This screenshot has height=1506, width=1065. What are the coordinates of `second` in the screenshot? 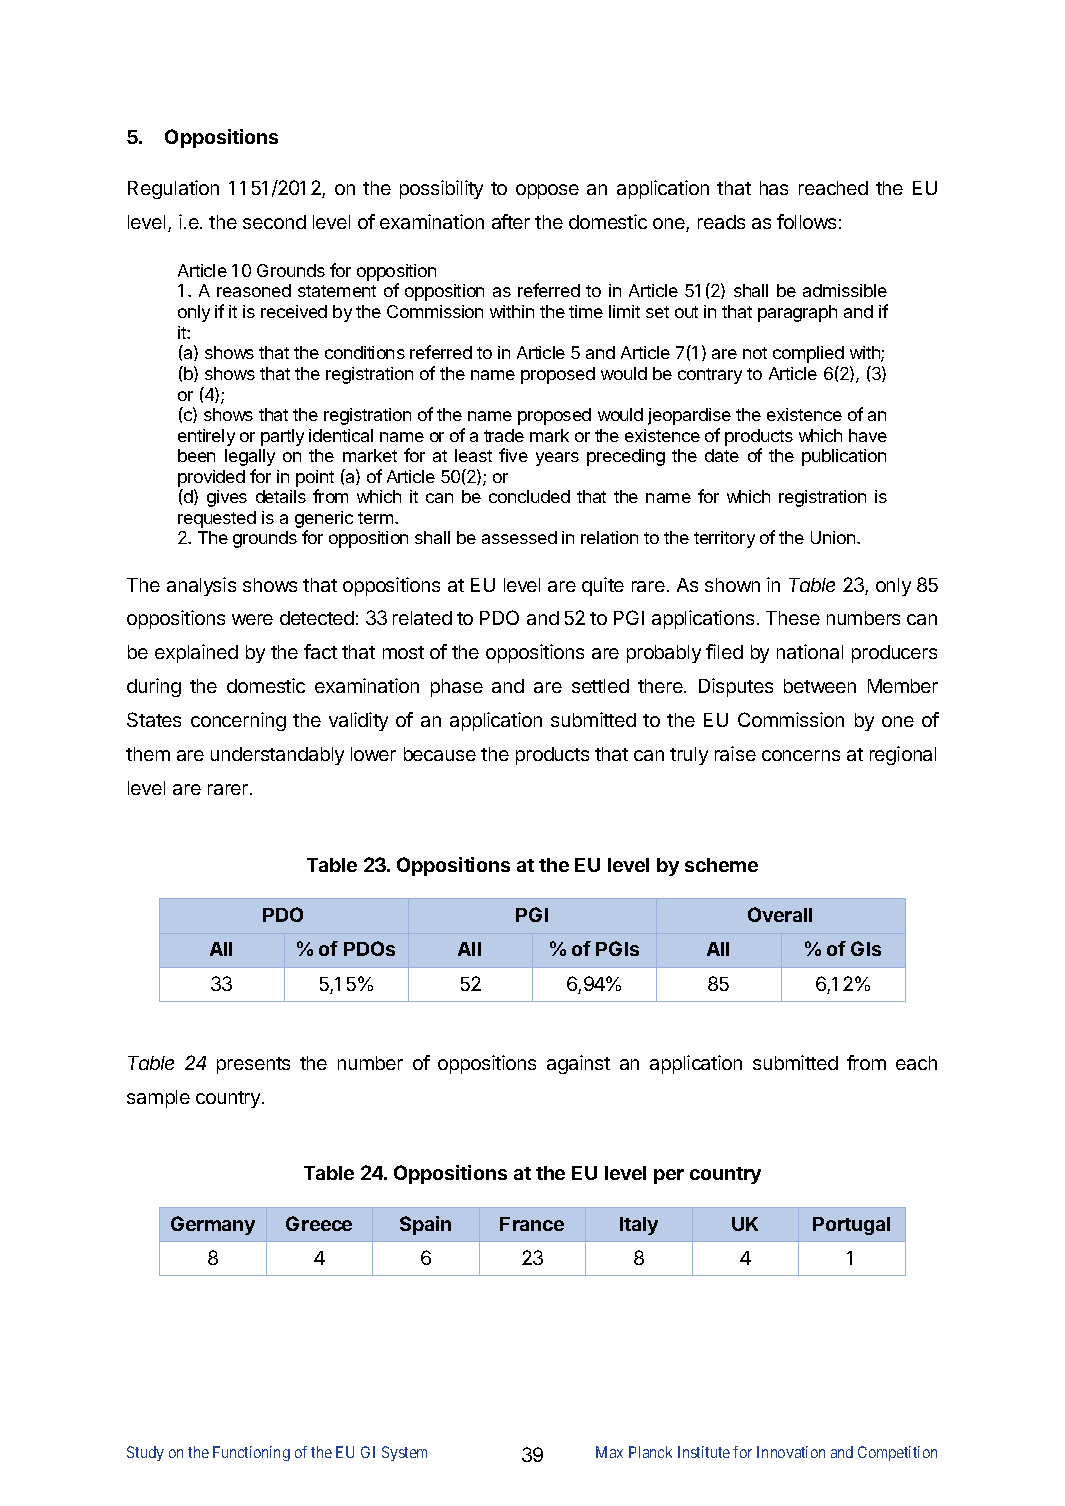 It's located at (274, 222).
